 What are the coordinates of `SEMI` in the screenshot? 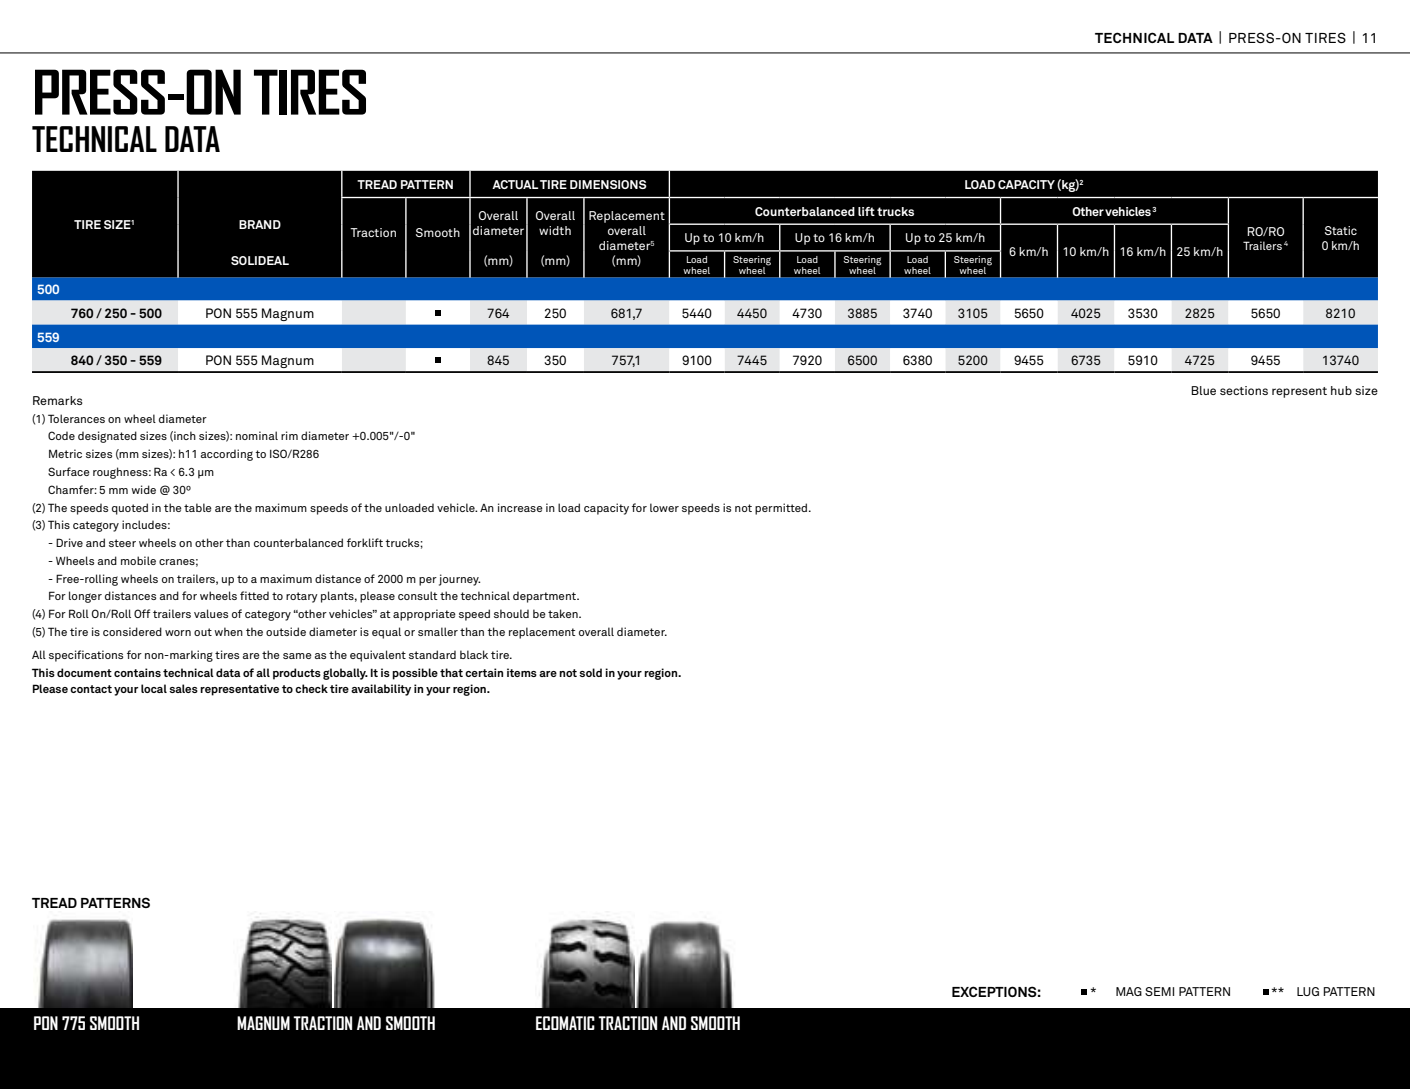 It's located at (1159, 991).
